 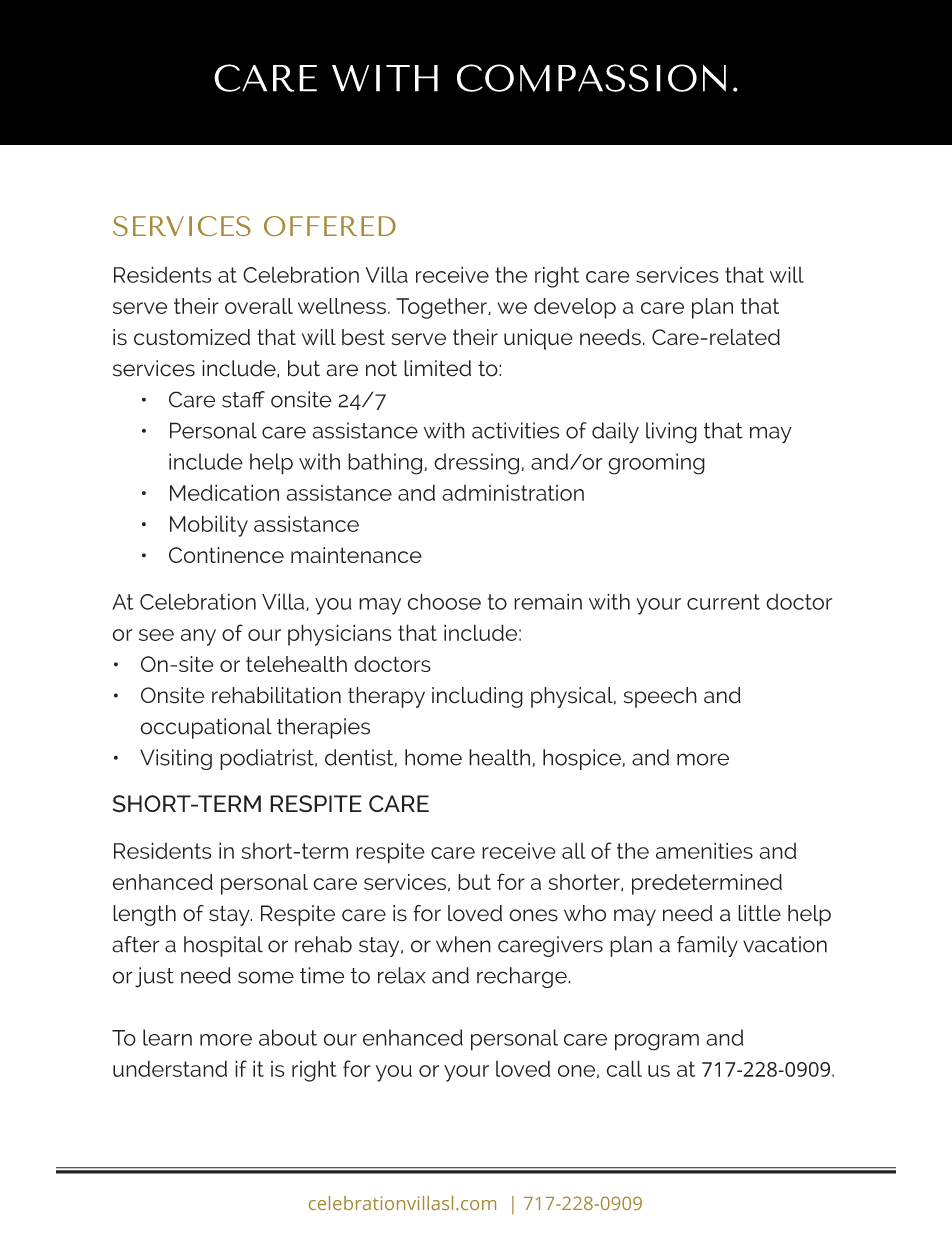 What do you see at coordinates (515, 430) in the screenshot?
I see `activities` at bounding box center [515, 430].
